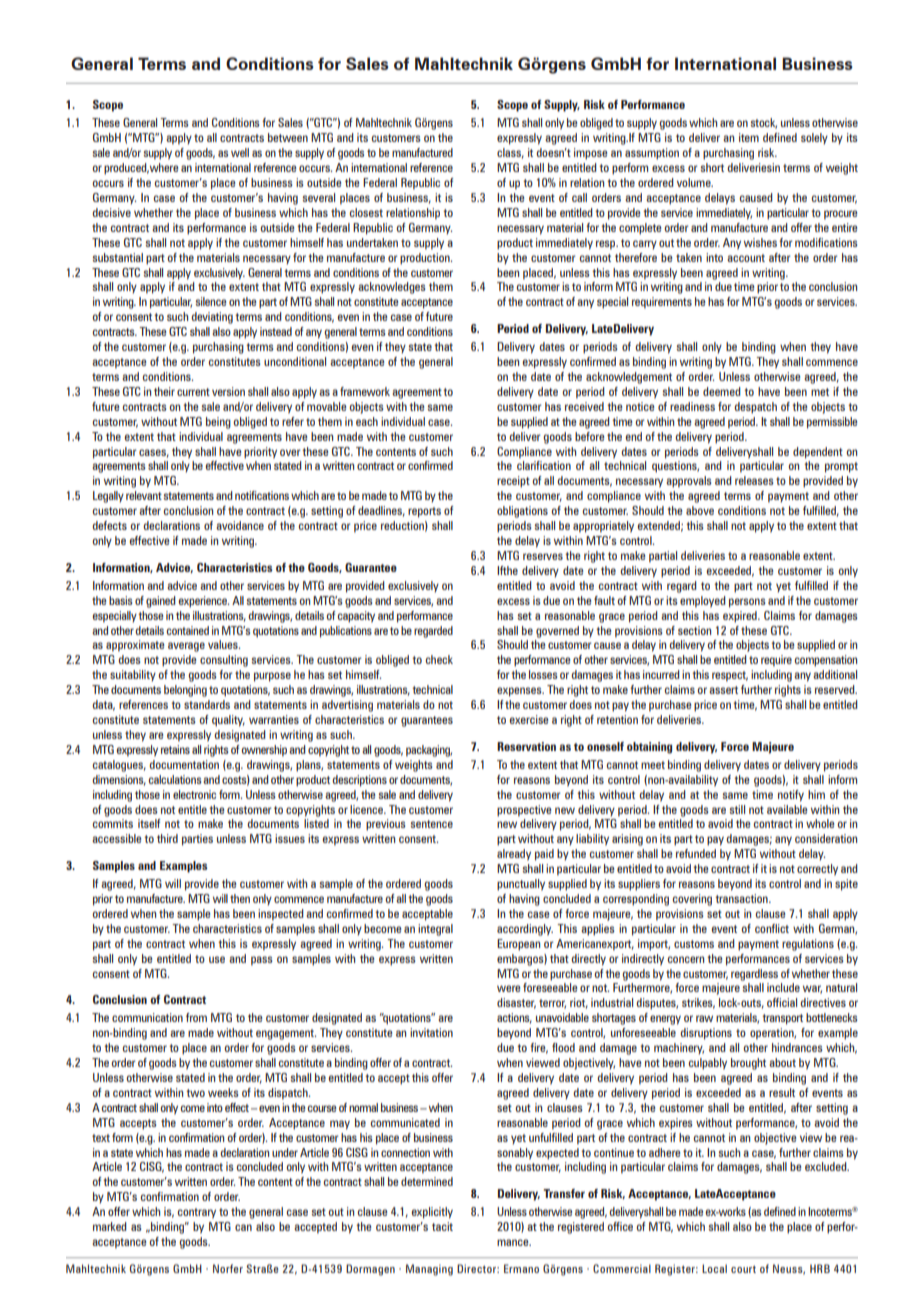 The height and width of the screenshot is (1308, 924). I want to click on contrary, so click(197, 1213).
